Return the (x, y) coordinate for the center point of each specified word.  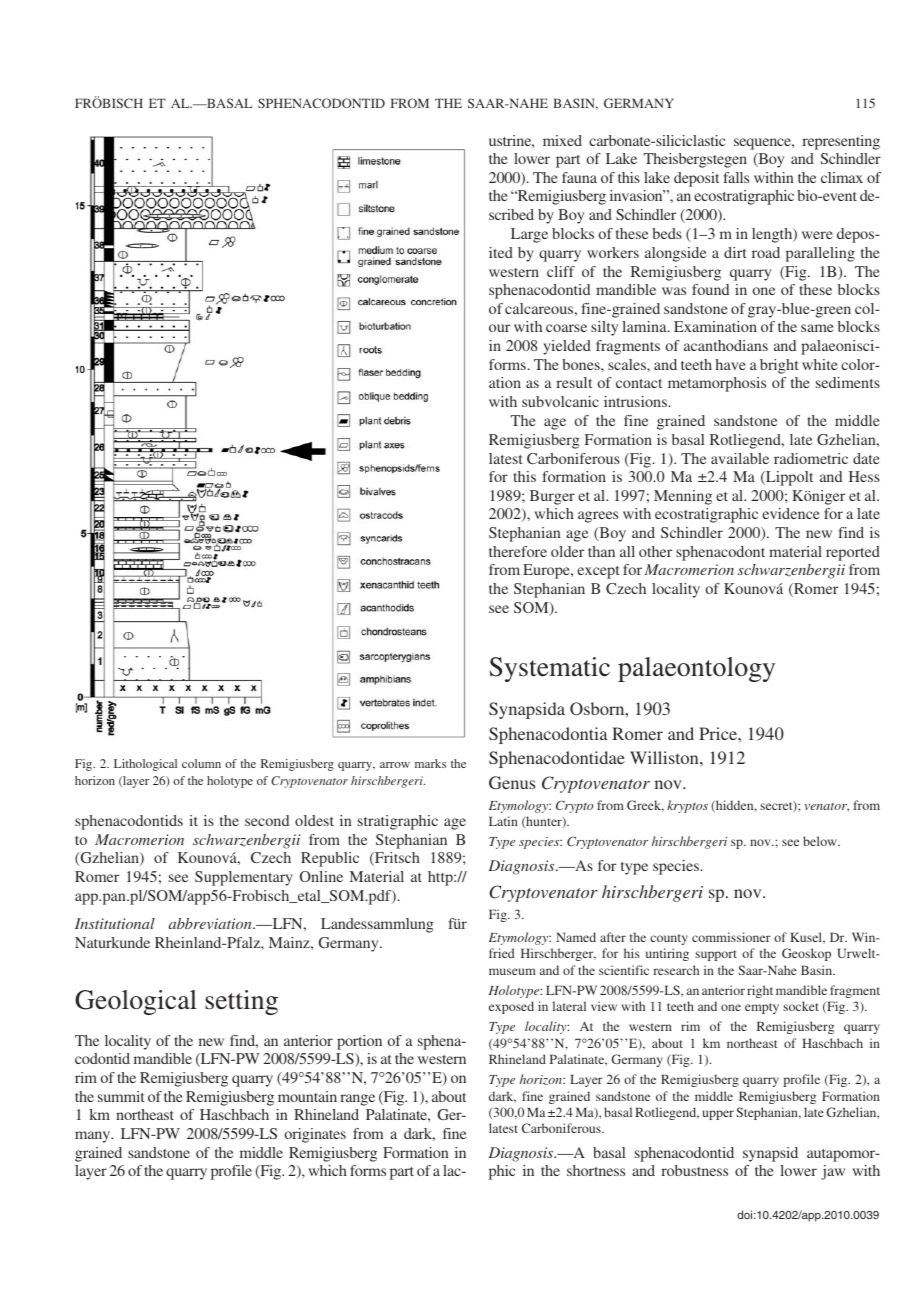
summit (121, 1096)
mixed (562, 140)
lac (453, 1170)
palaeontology (696, 669)
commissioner (731, 937)
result (574, 382)
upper (718, 1115)
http (441, 878)
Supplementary (244, 878)
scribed (511, 214)
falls (736, 177)
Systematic (550, 669)
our (499, 328)
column (201, 763)
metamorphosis (717, 384)
